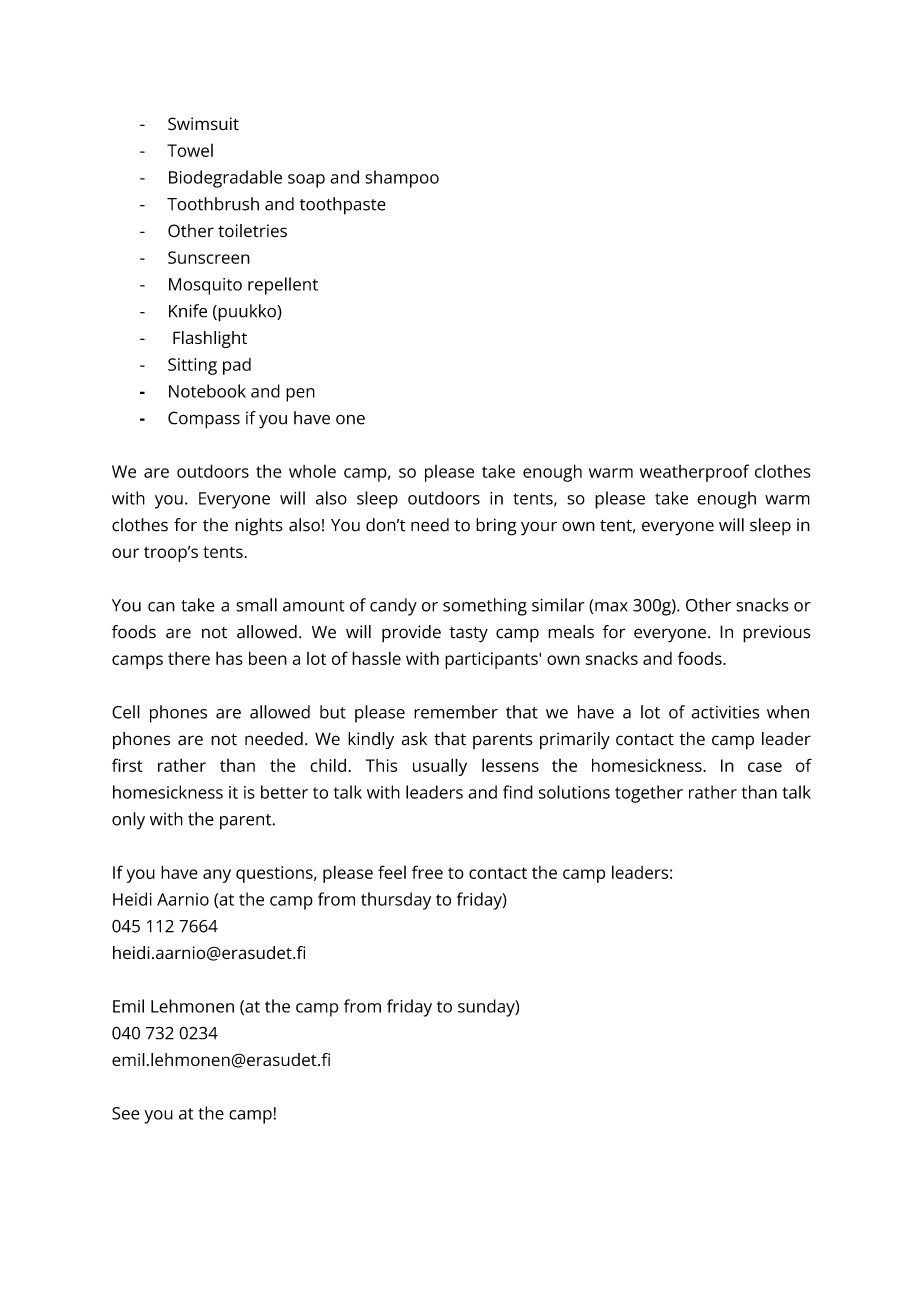 The image size is (924, 1307). What do you see at coordinates (300, 395) in the document?
I see `pen` at bounding box center [300, 395].
